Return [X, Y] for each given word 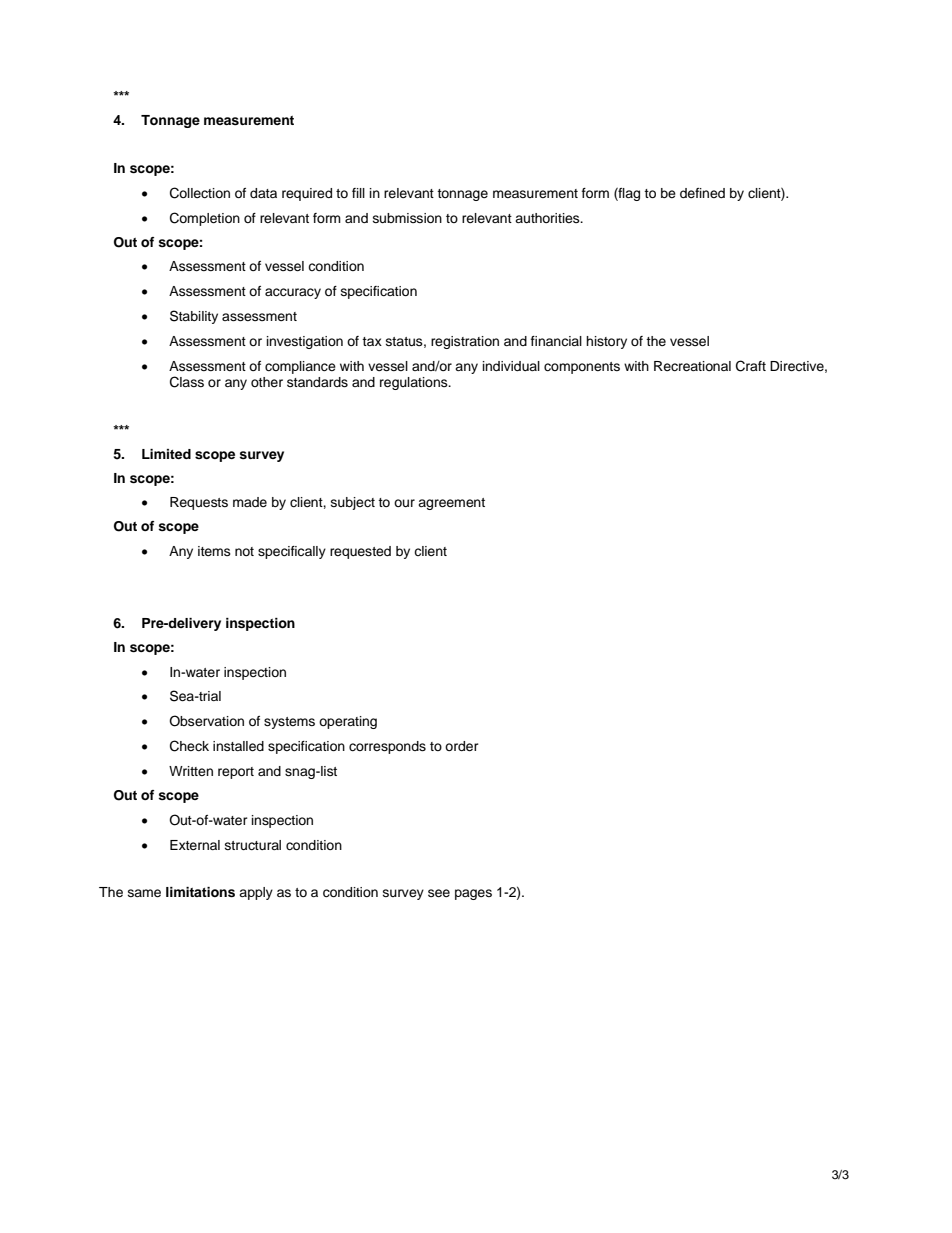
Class [187, 382]
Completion [205, 219]
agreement [451, 504]
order [462, 746]
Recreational [692, 366]
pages [473, 894]
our [404, 503]
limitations [200, 892]
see [439, 893]
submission [407, 218]
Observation [206, 721]
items [214, 551]
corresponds [387, 747]
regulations [415, 383]
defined [702, 193]
